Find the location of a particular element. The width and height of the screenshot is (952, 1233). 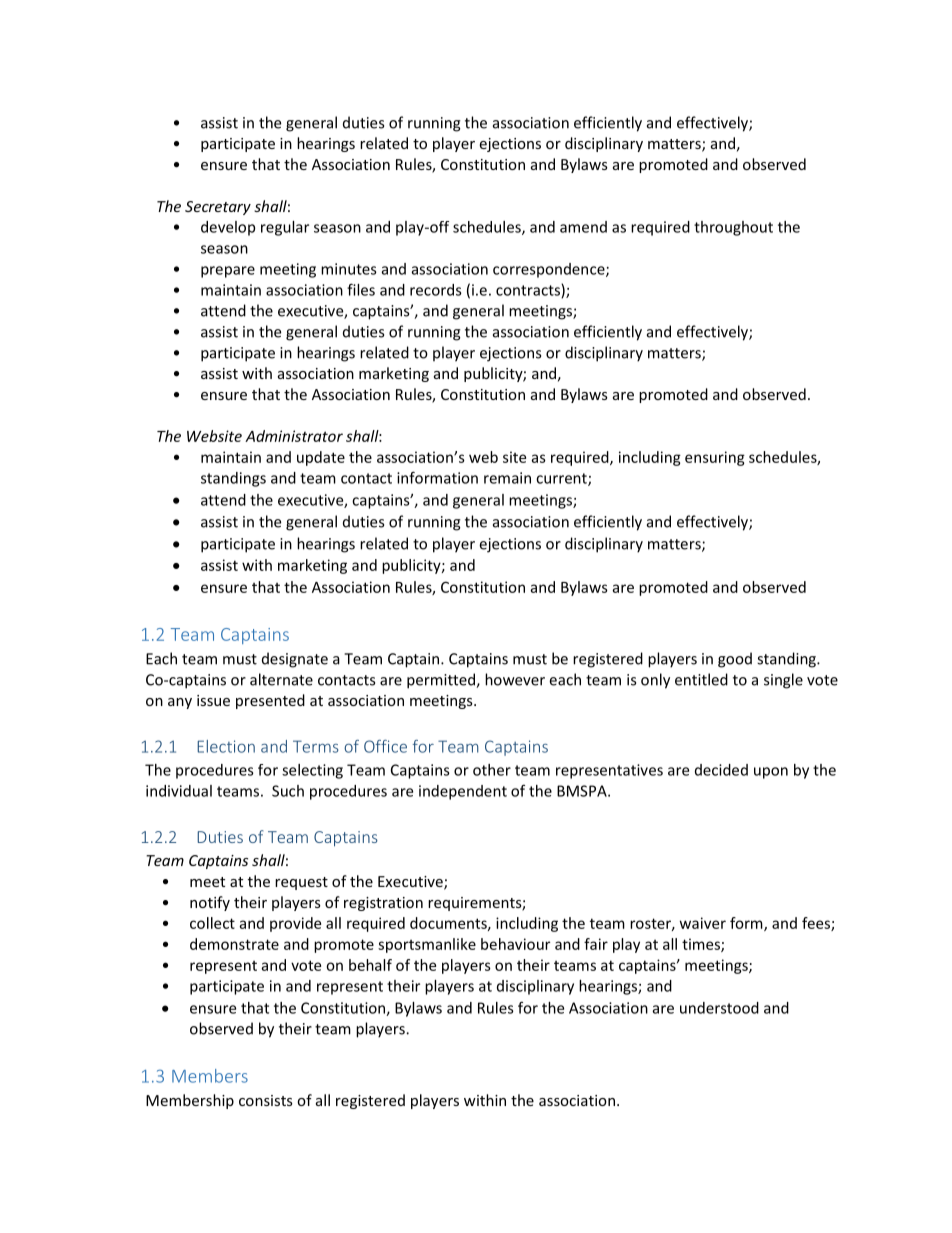

independent is located at coordinates (463, 792).
